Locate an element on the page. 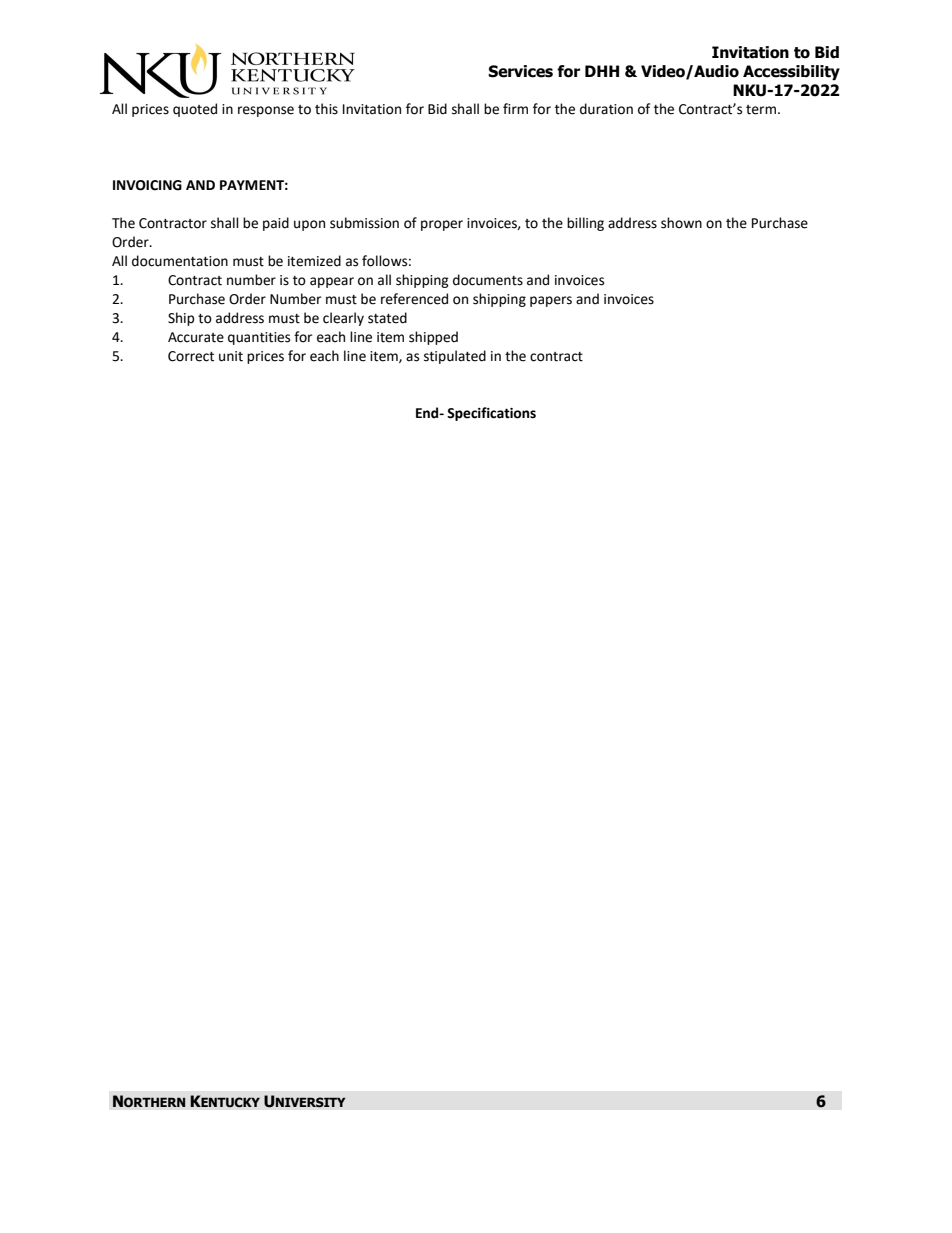 The image size is (952, 1233). stipulated is located at coordinates (455, 357).
